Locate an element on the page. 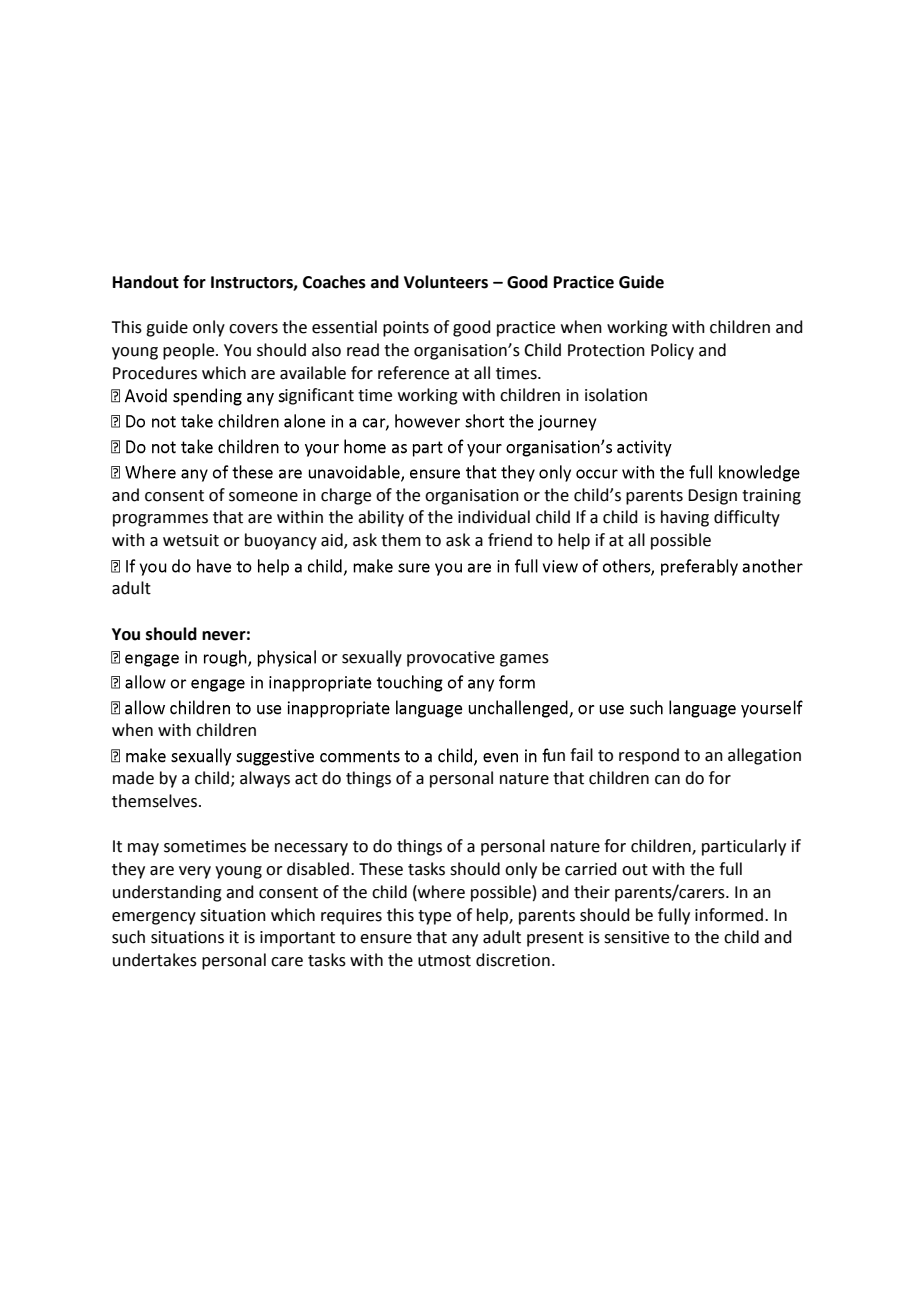 This document has width=924, height=1307. undertakes is located at coordinates (155, 960).
